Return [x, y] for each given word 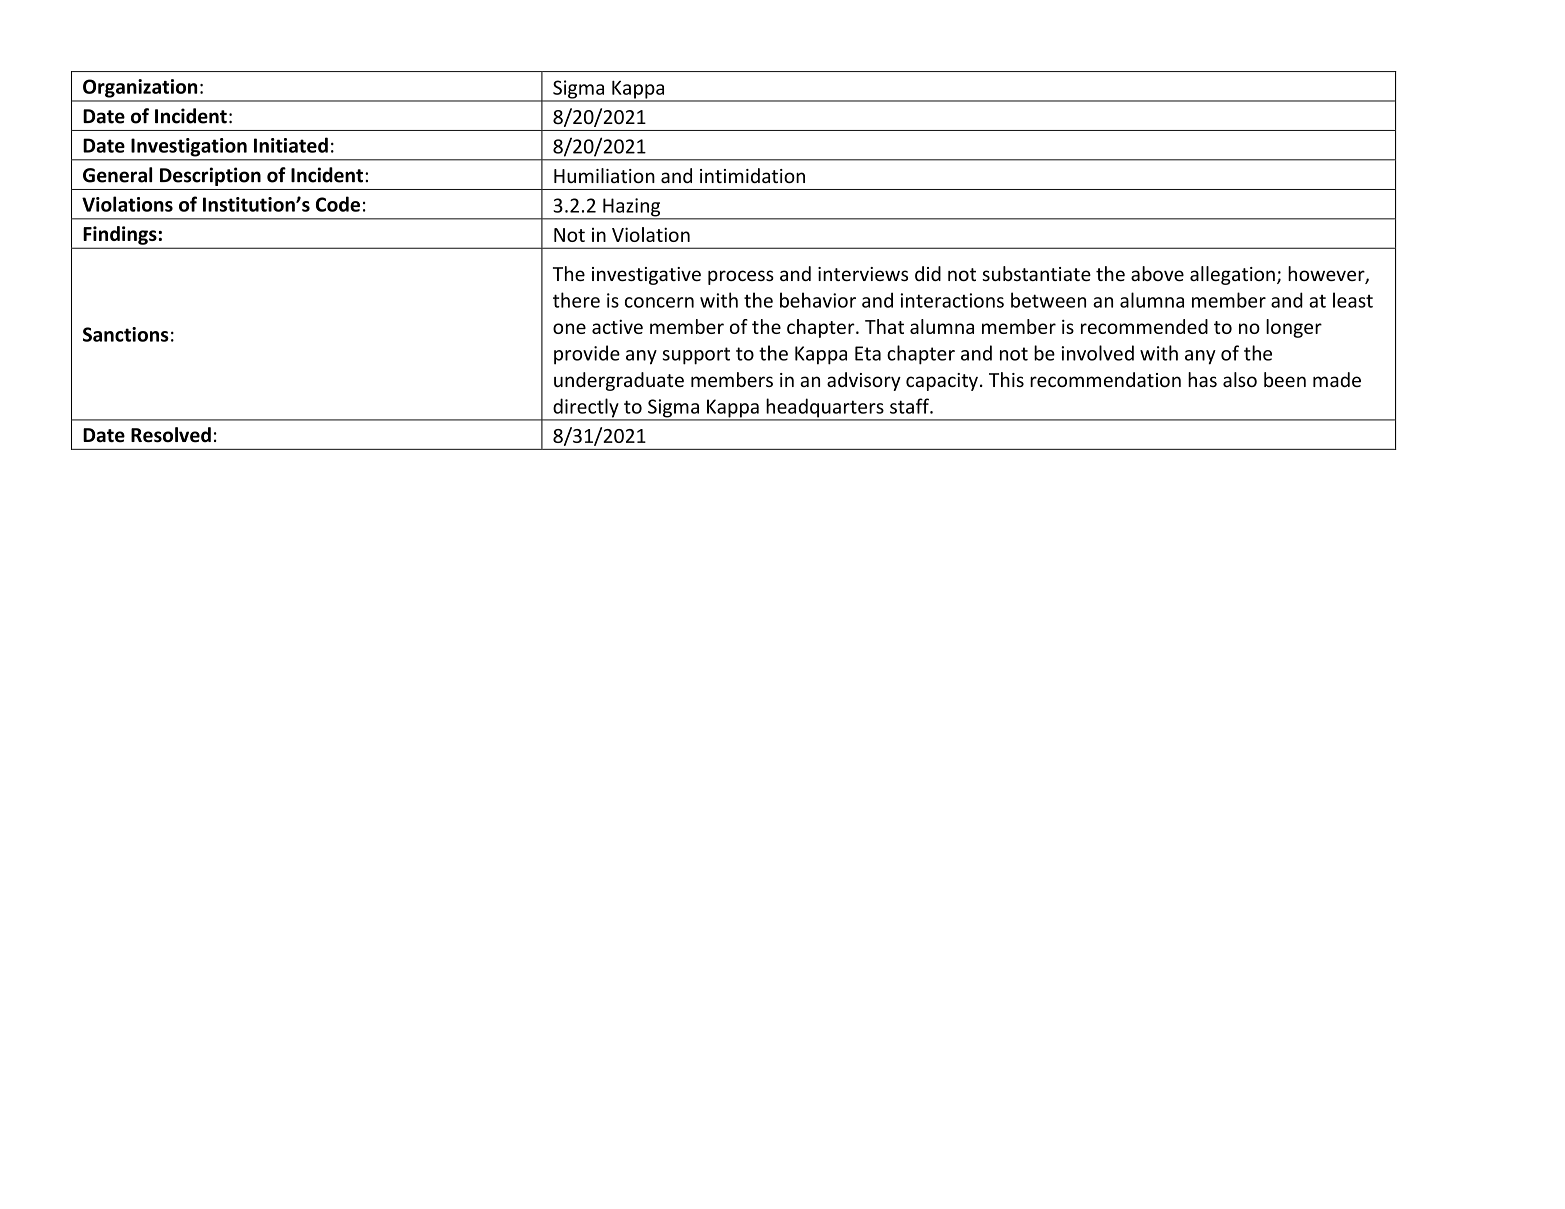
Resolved [171, 435]
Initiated [291, 145]
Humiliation [604, 175]
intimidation [752, 175]
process [741, 277]
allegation [1232, 275]
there [576, 300]
